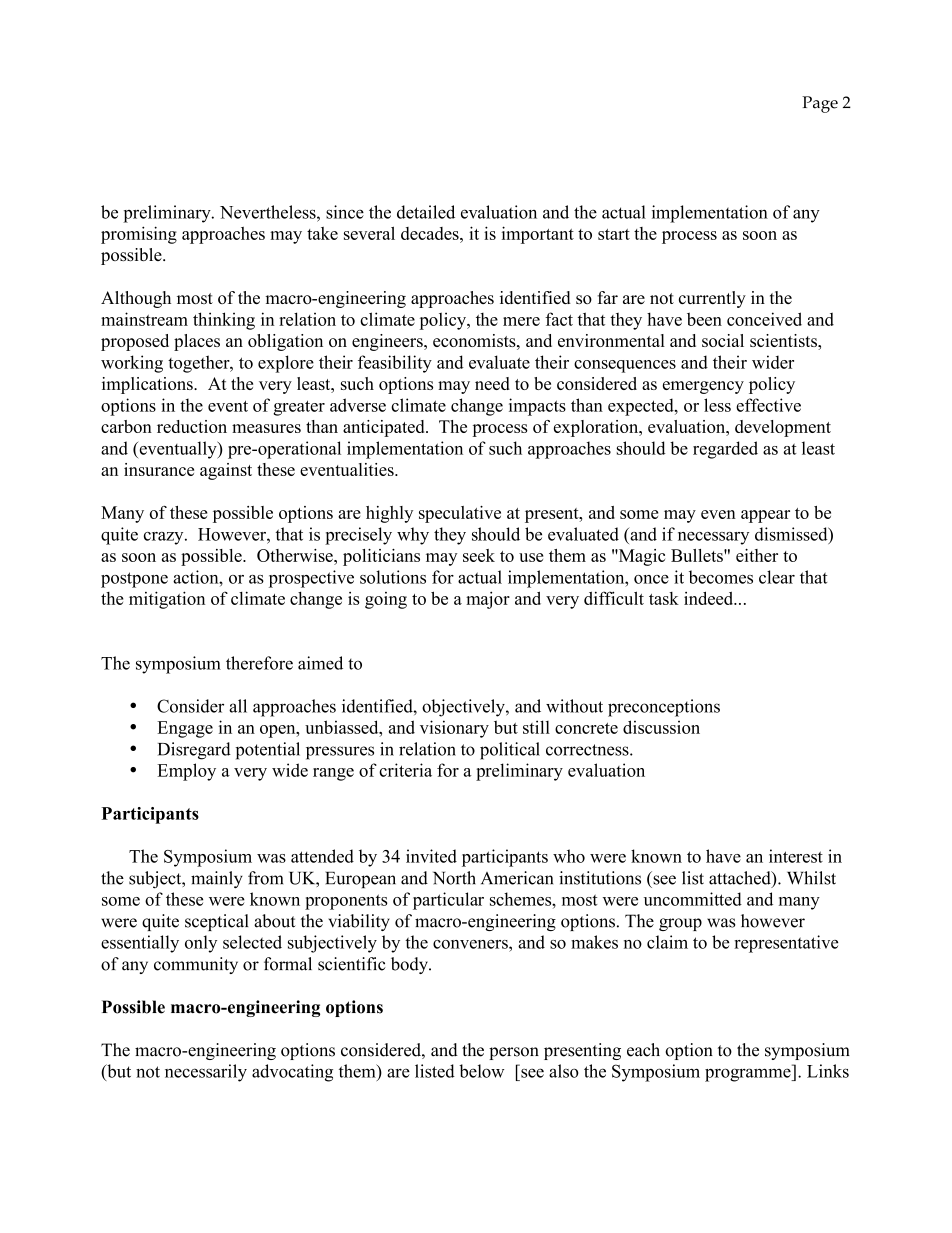 Image resolution: width=952 pixels, height=1233 pixels. What do you see at coordinates (206, 1073) in the screenshot?
I see `necessarily` at bounding box center [206, 1073].
